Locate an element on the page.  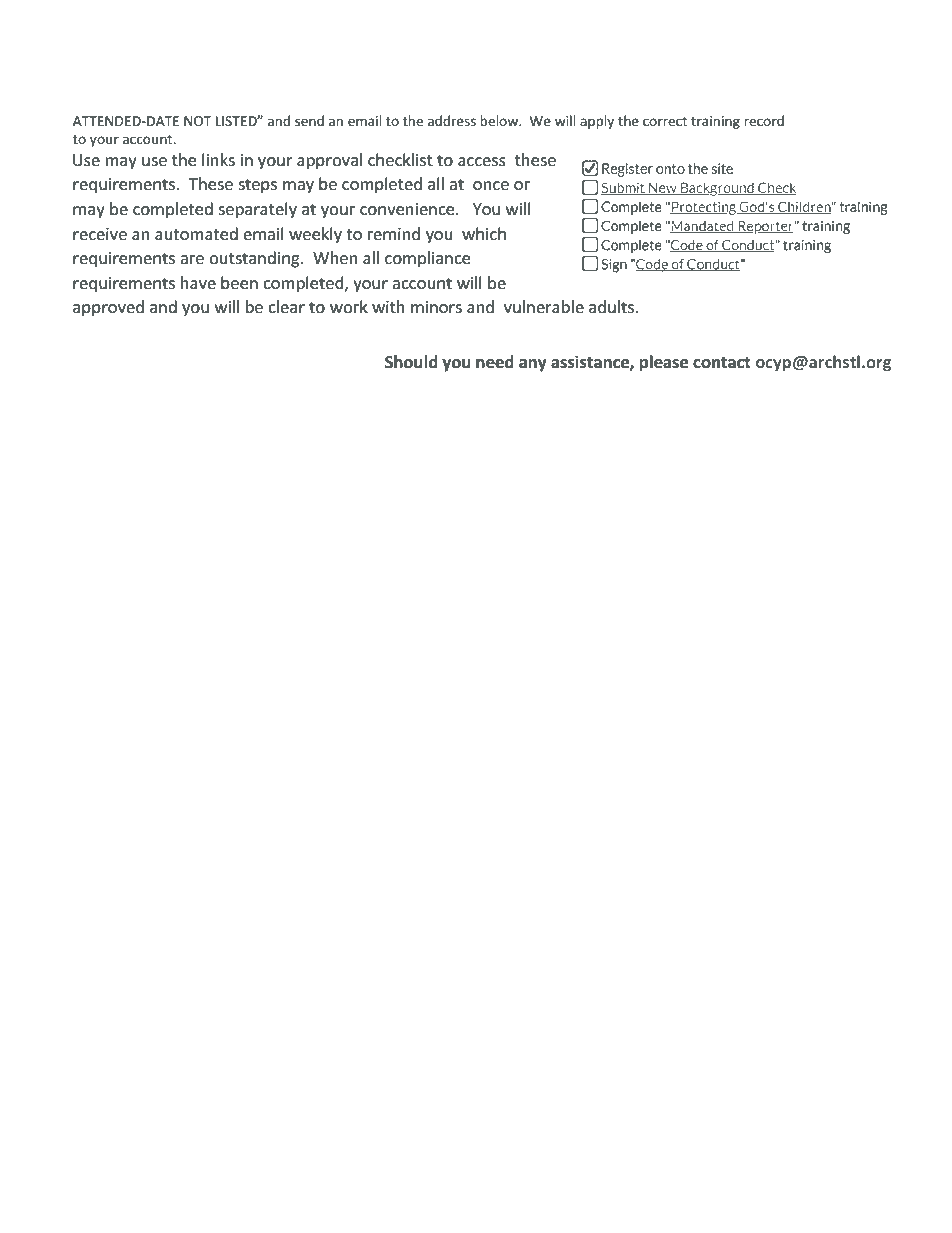
minors is located at coordinates (436, 307).
